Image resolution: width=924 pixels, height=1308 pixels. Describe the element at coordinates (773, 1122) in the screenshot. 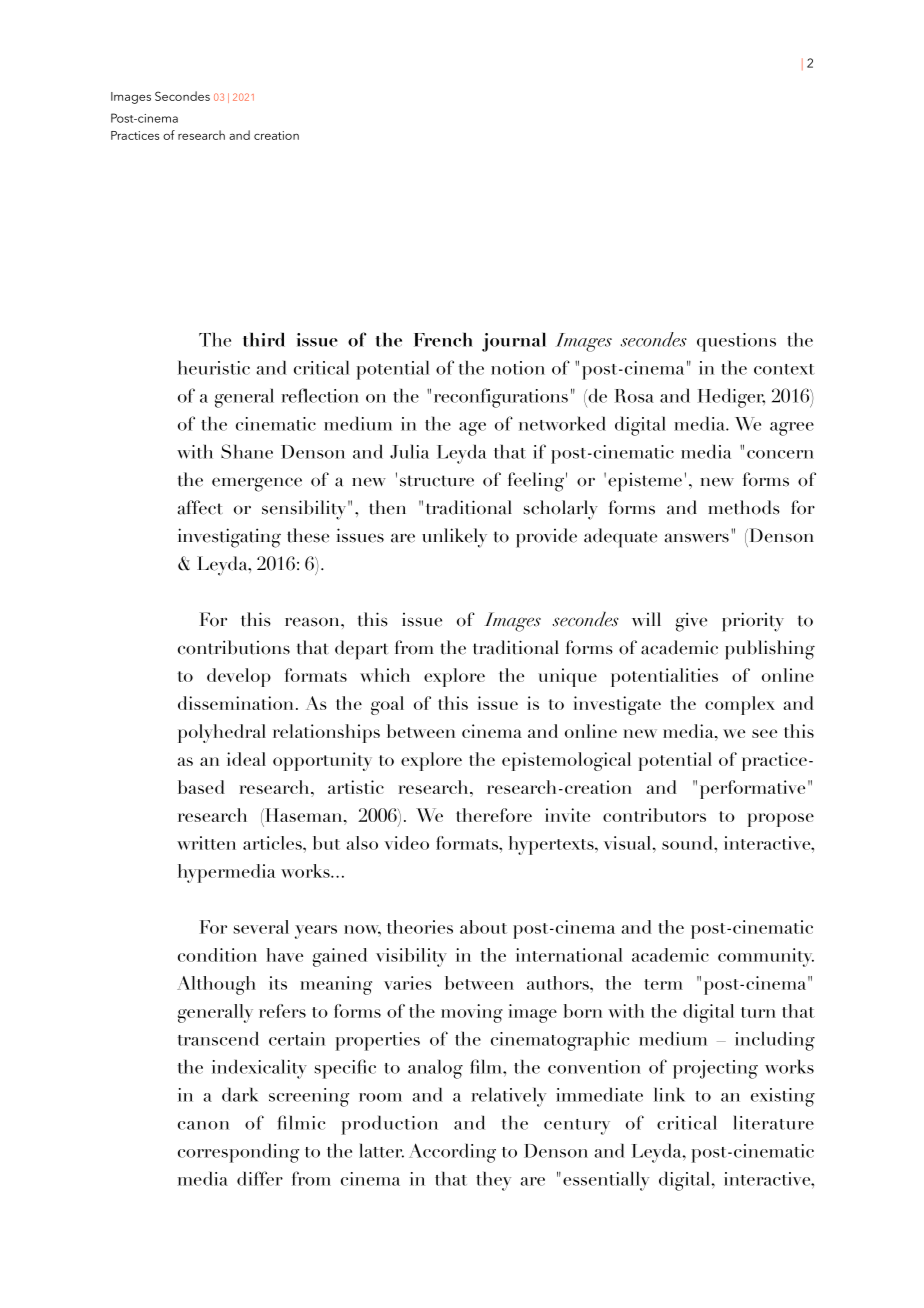

I see `literature` at that location.
